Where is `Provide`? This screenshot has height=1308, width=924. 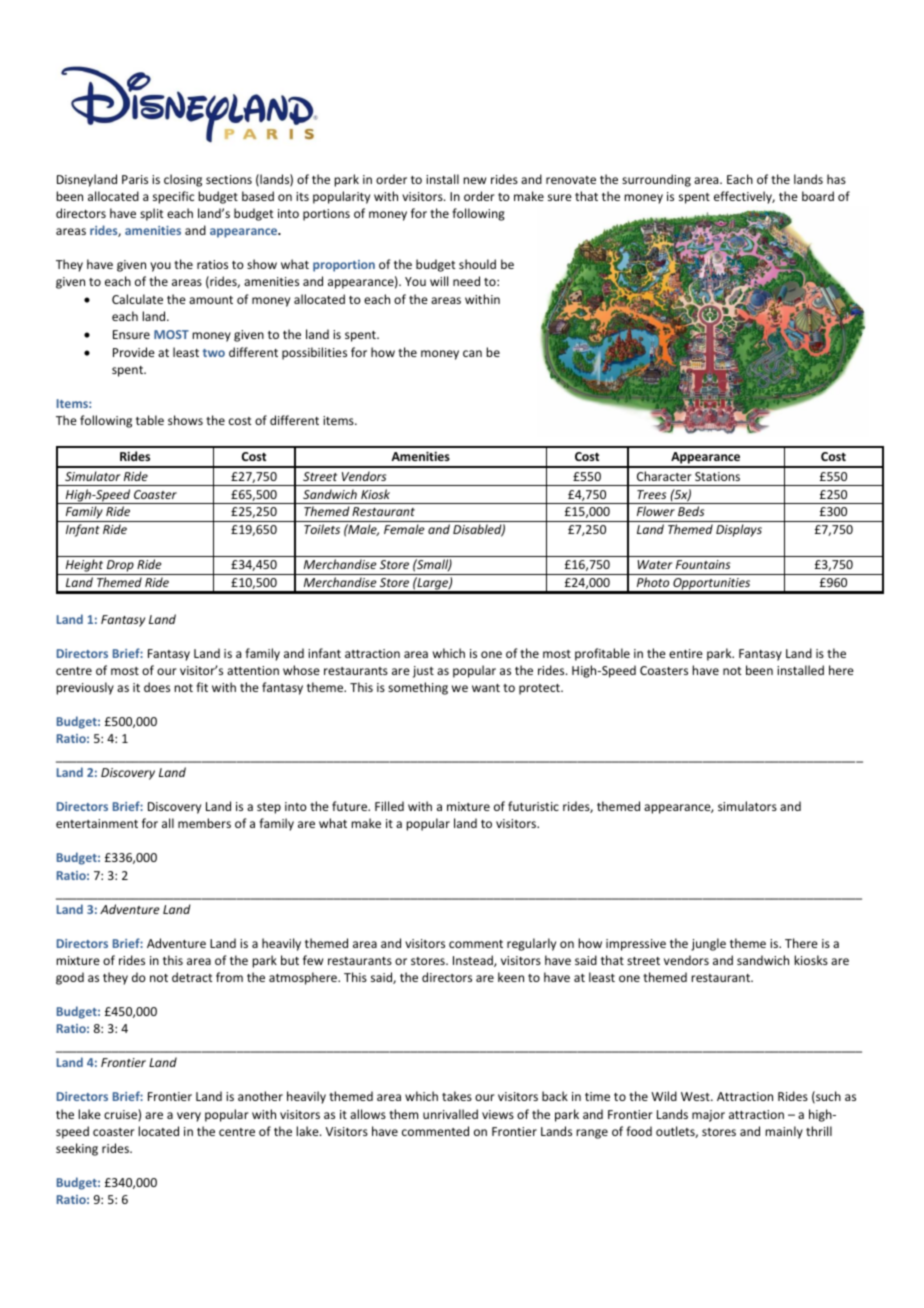 Provide is located at coordinates (134, 352).
